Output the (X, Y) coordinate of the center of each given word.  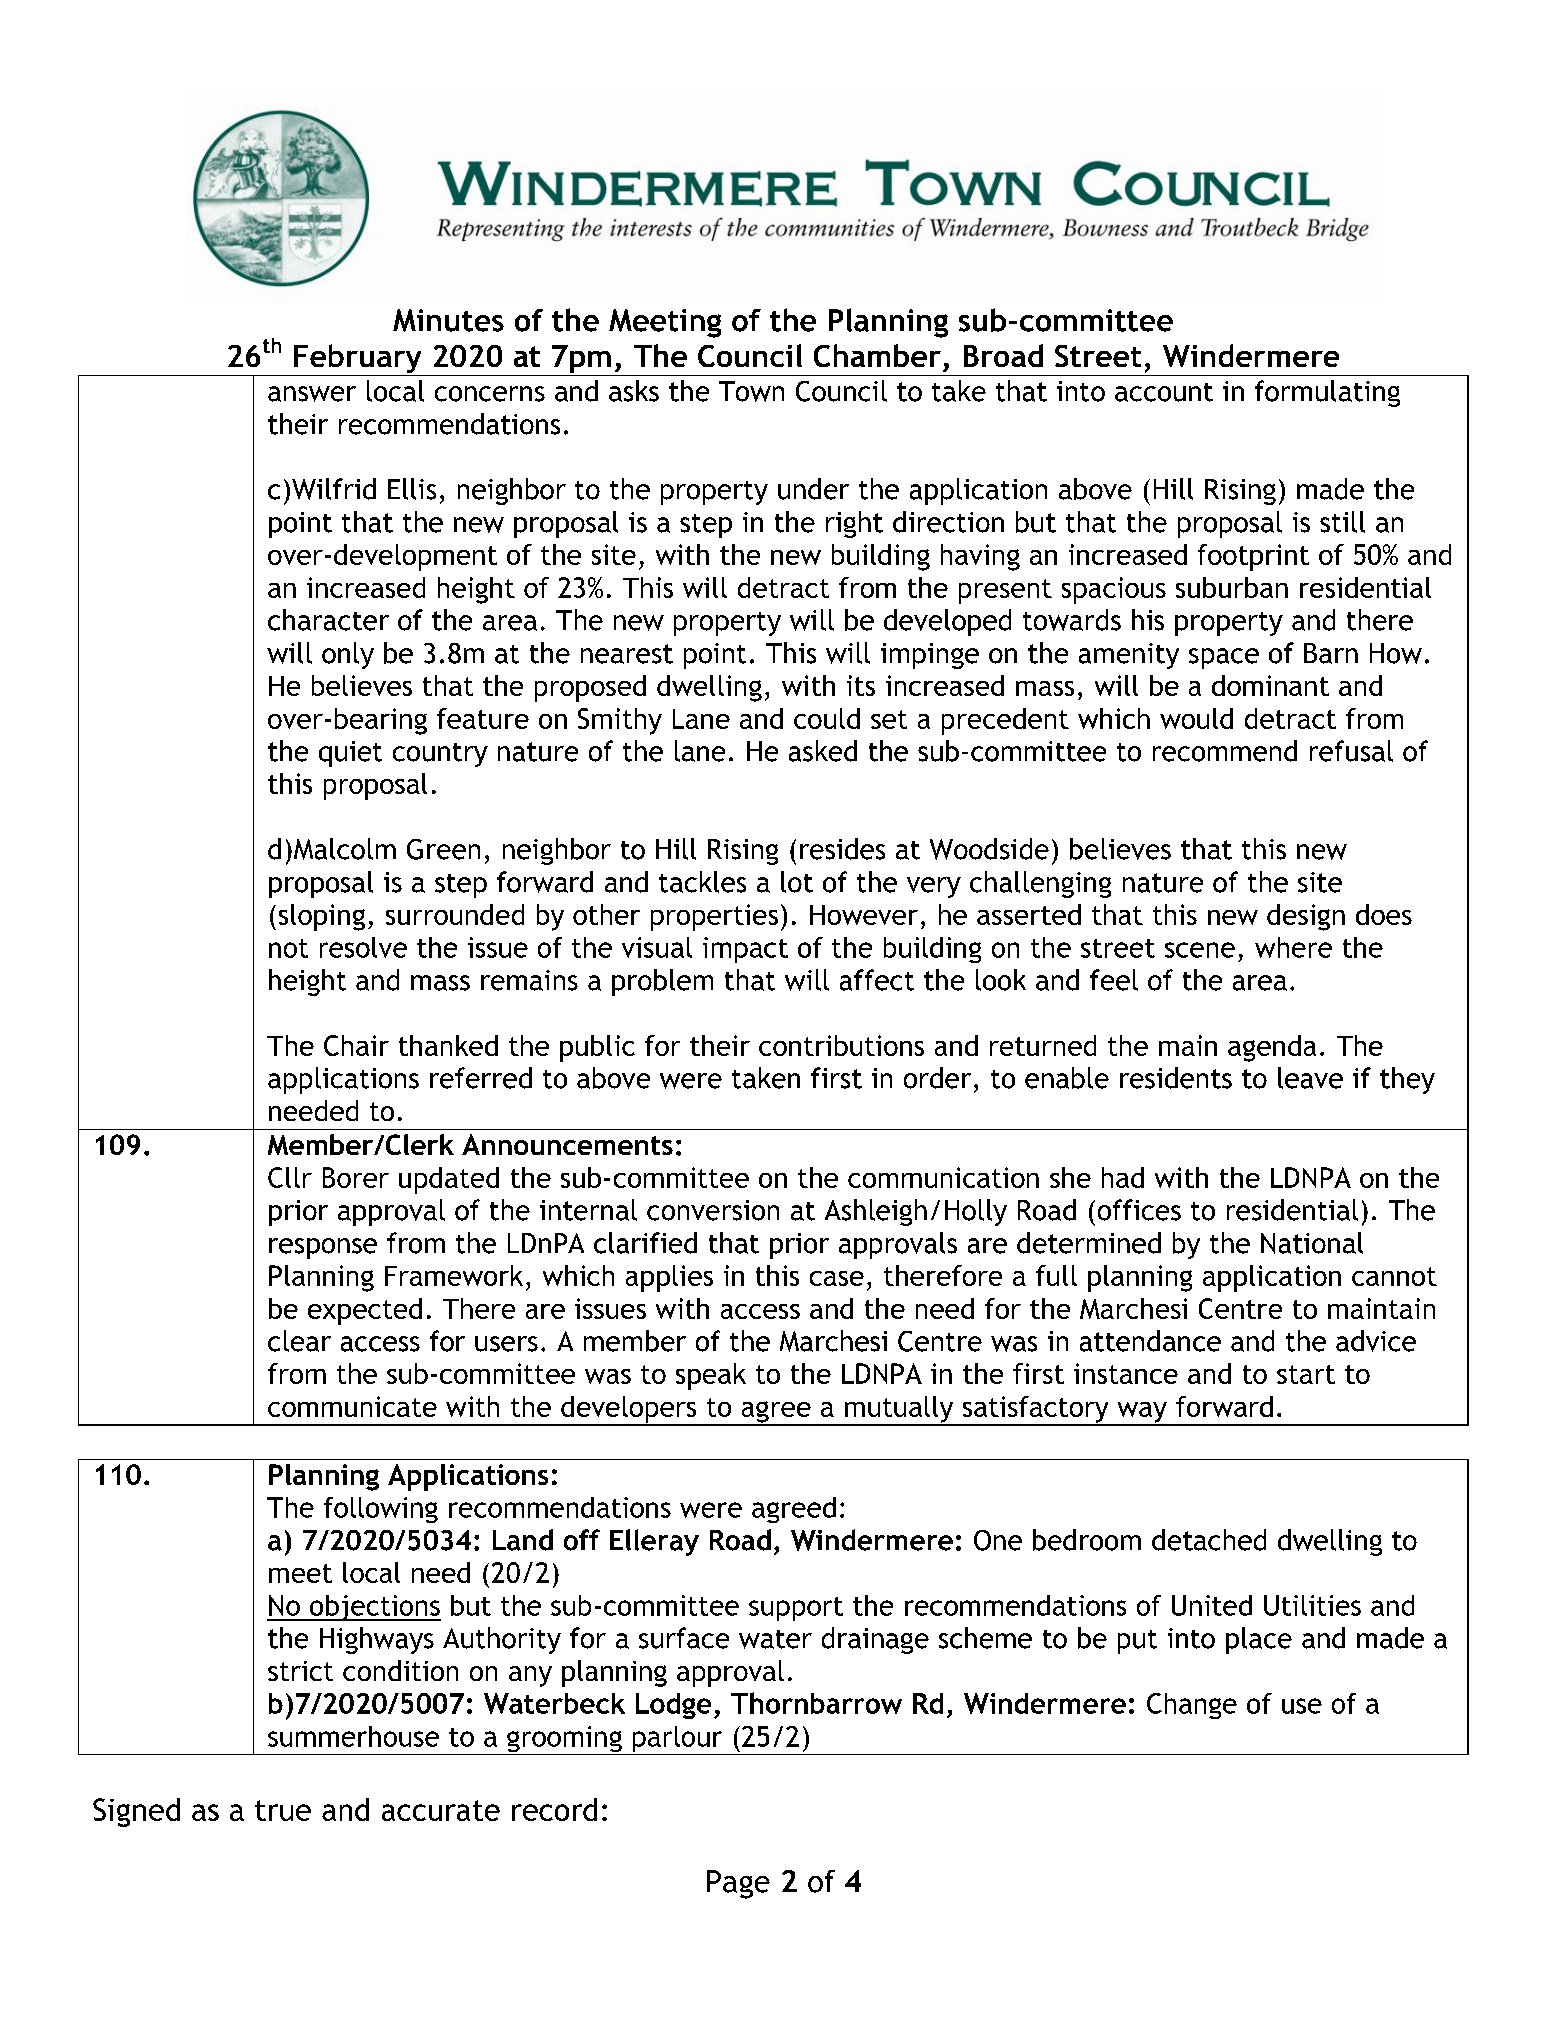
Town (751, 391)
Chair (356, 1045)
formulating (1327, 393)
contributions (841, 1045)
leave (1310, 1078)
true (283, 1810)
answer (312, 394)
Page (738, 1884)
